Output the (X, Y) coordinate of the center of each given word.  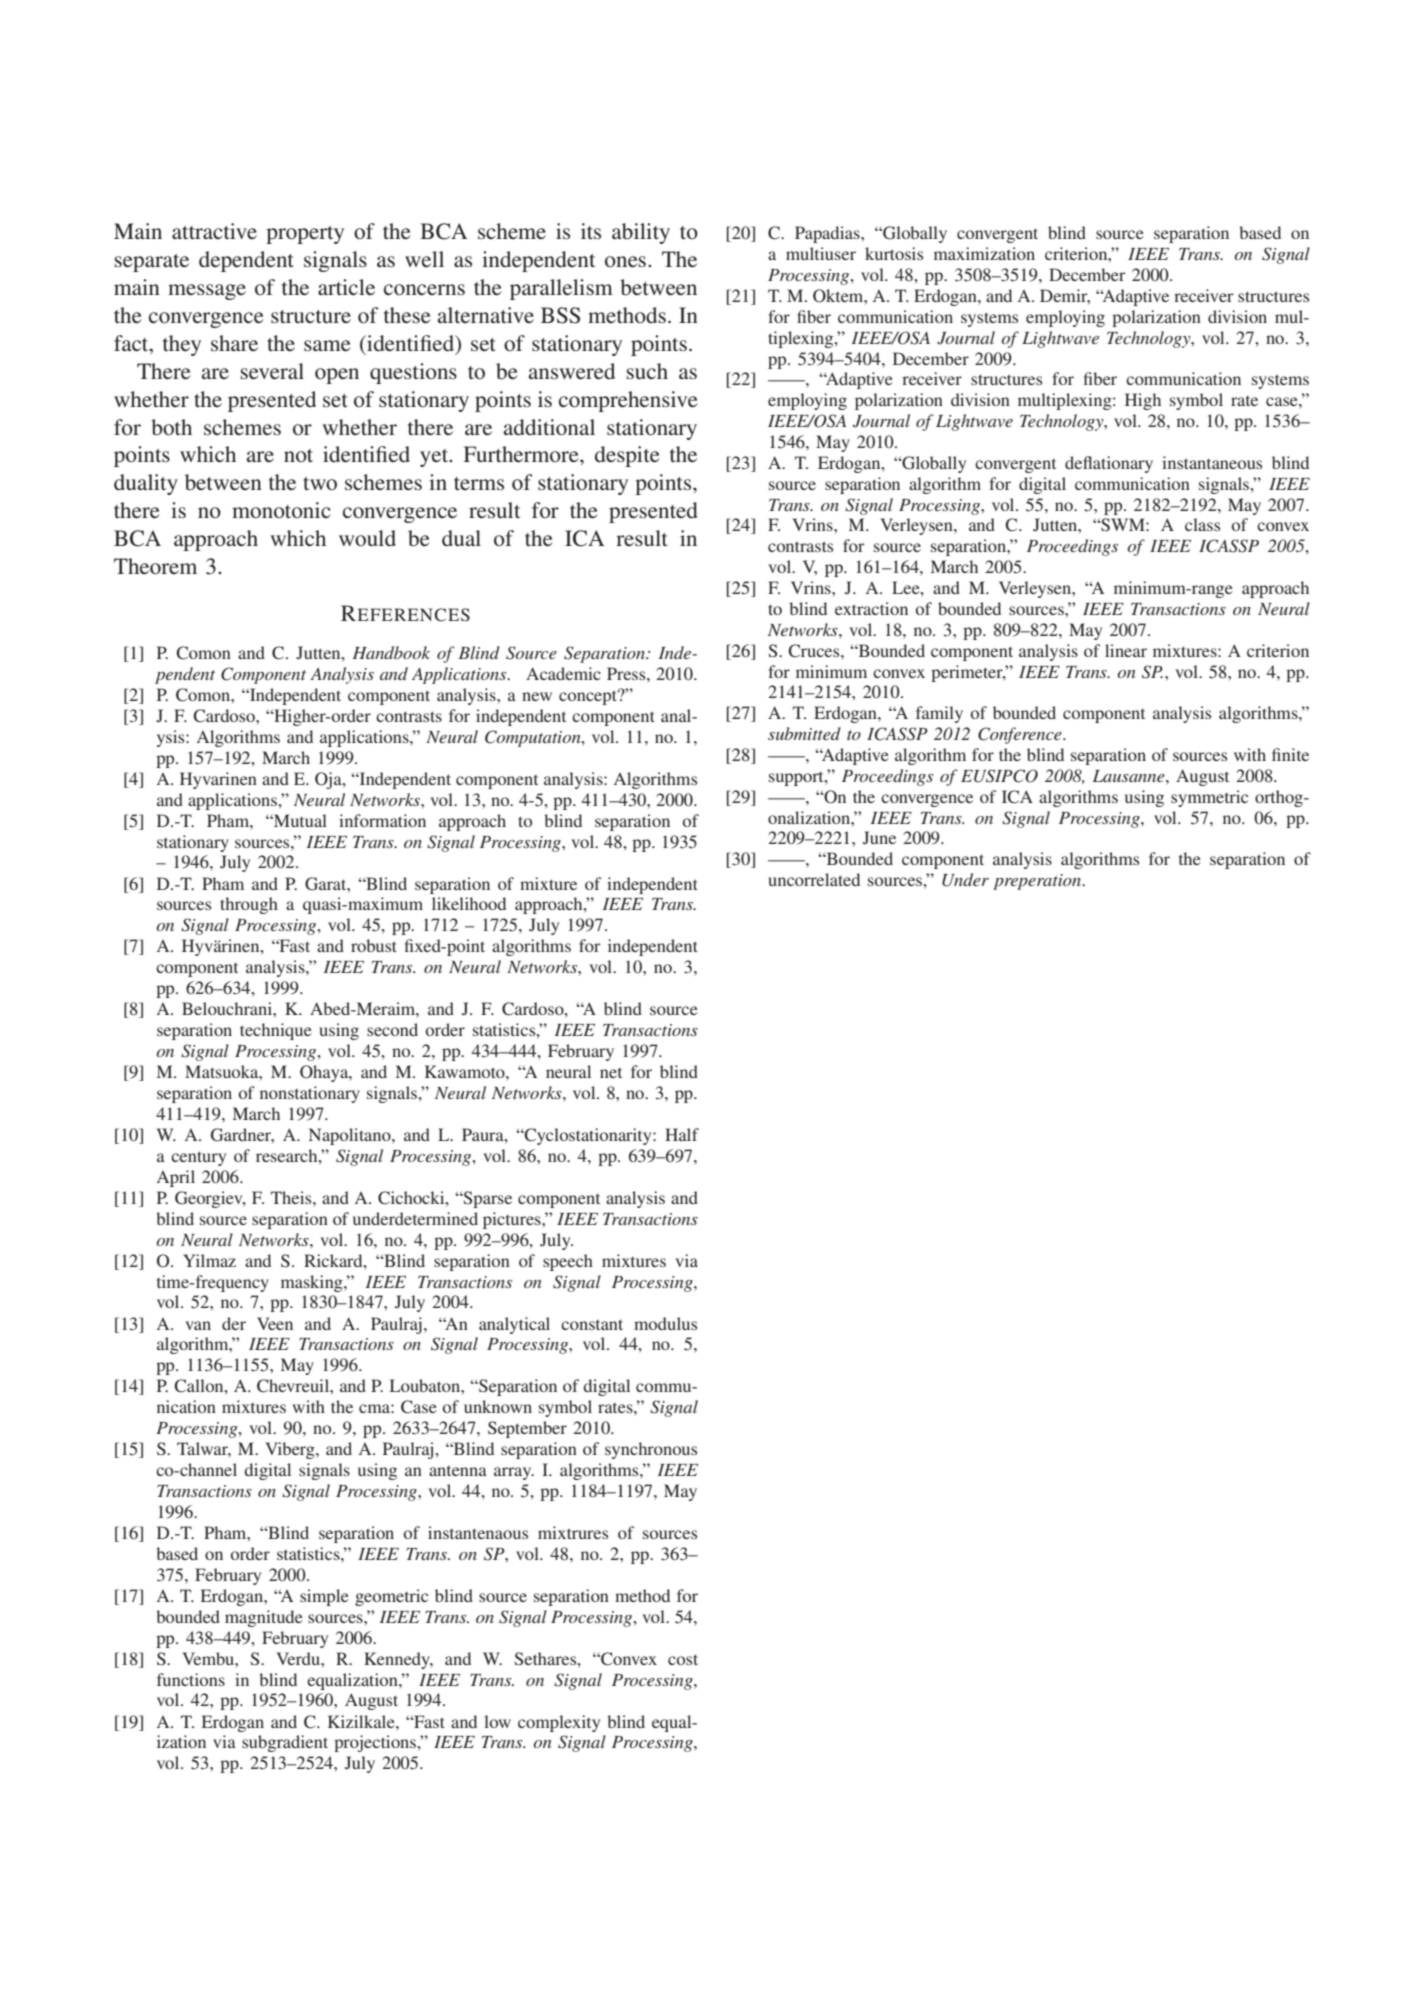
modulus (665, 1323)
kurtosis (894, 253)
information (382, 820)
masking (313, 1283)
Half (682, 1134)
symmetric (1209, 798)
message (207, 292)
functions (191, 1679)
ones (627, 262)
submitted (804, 733)
